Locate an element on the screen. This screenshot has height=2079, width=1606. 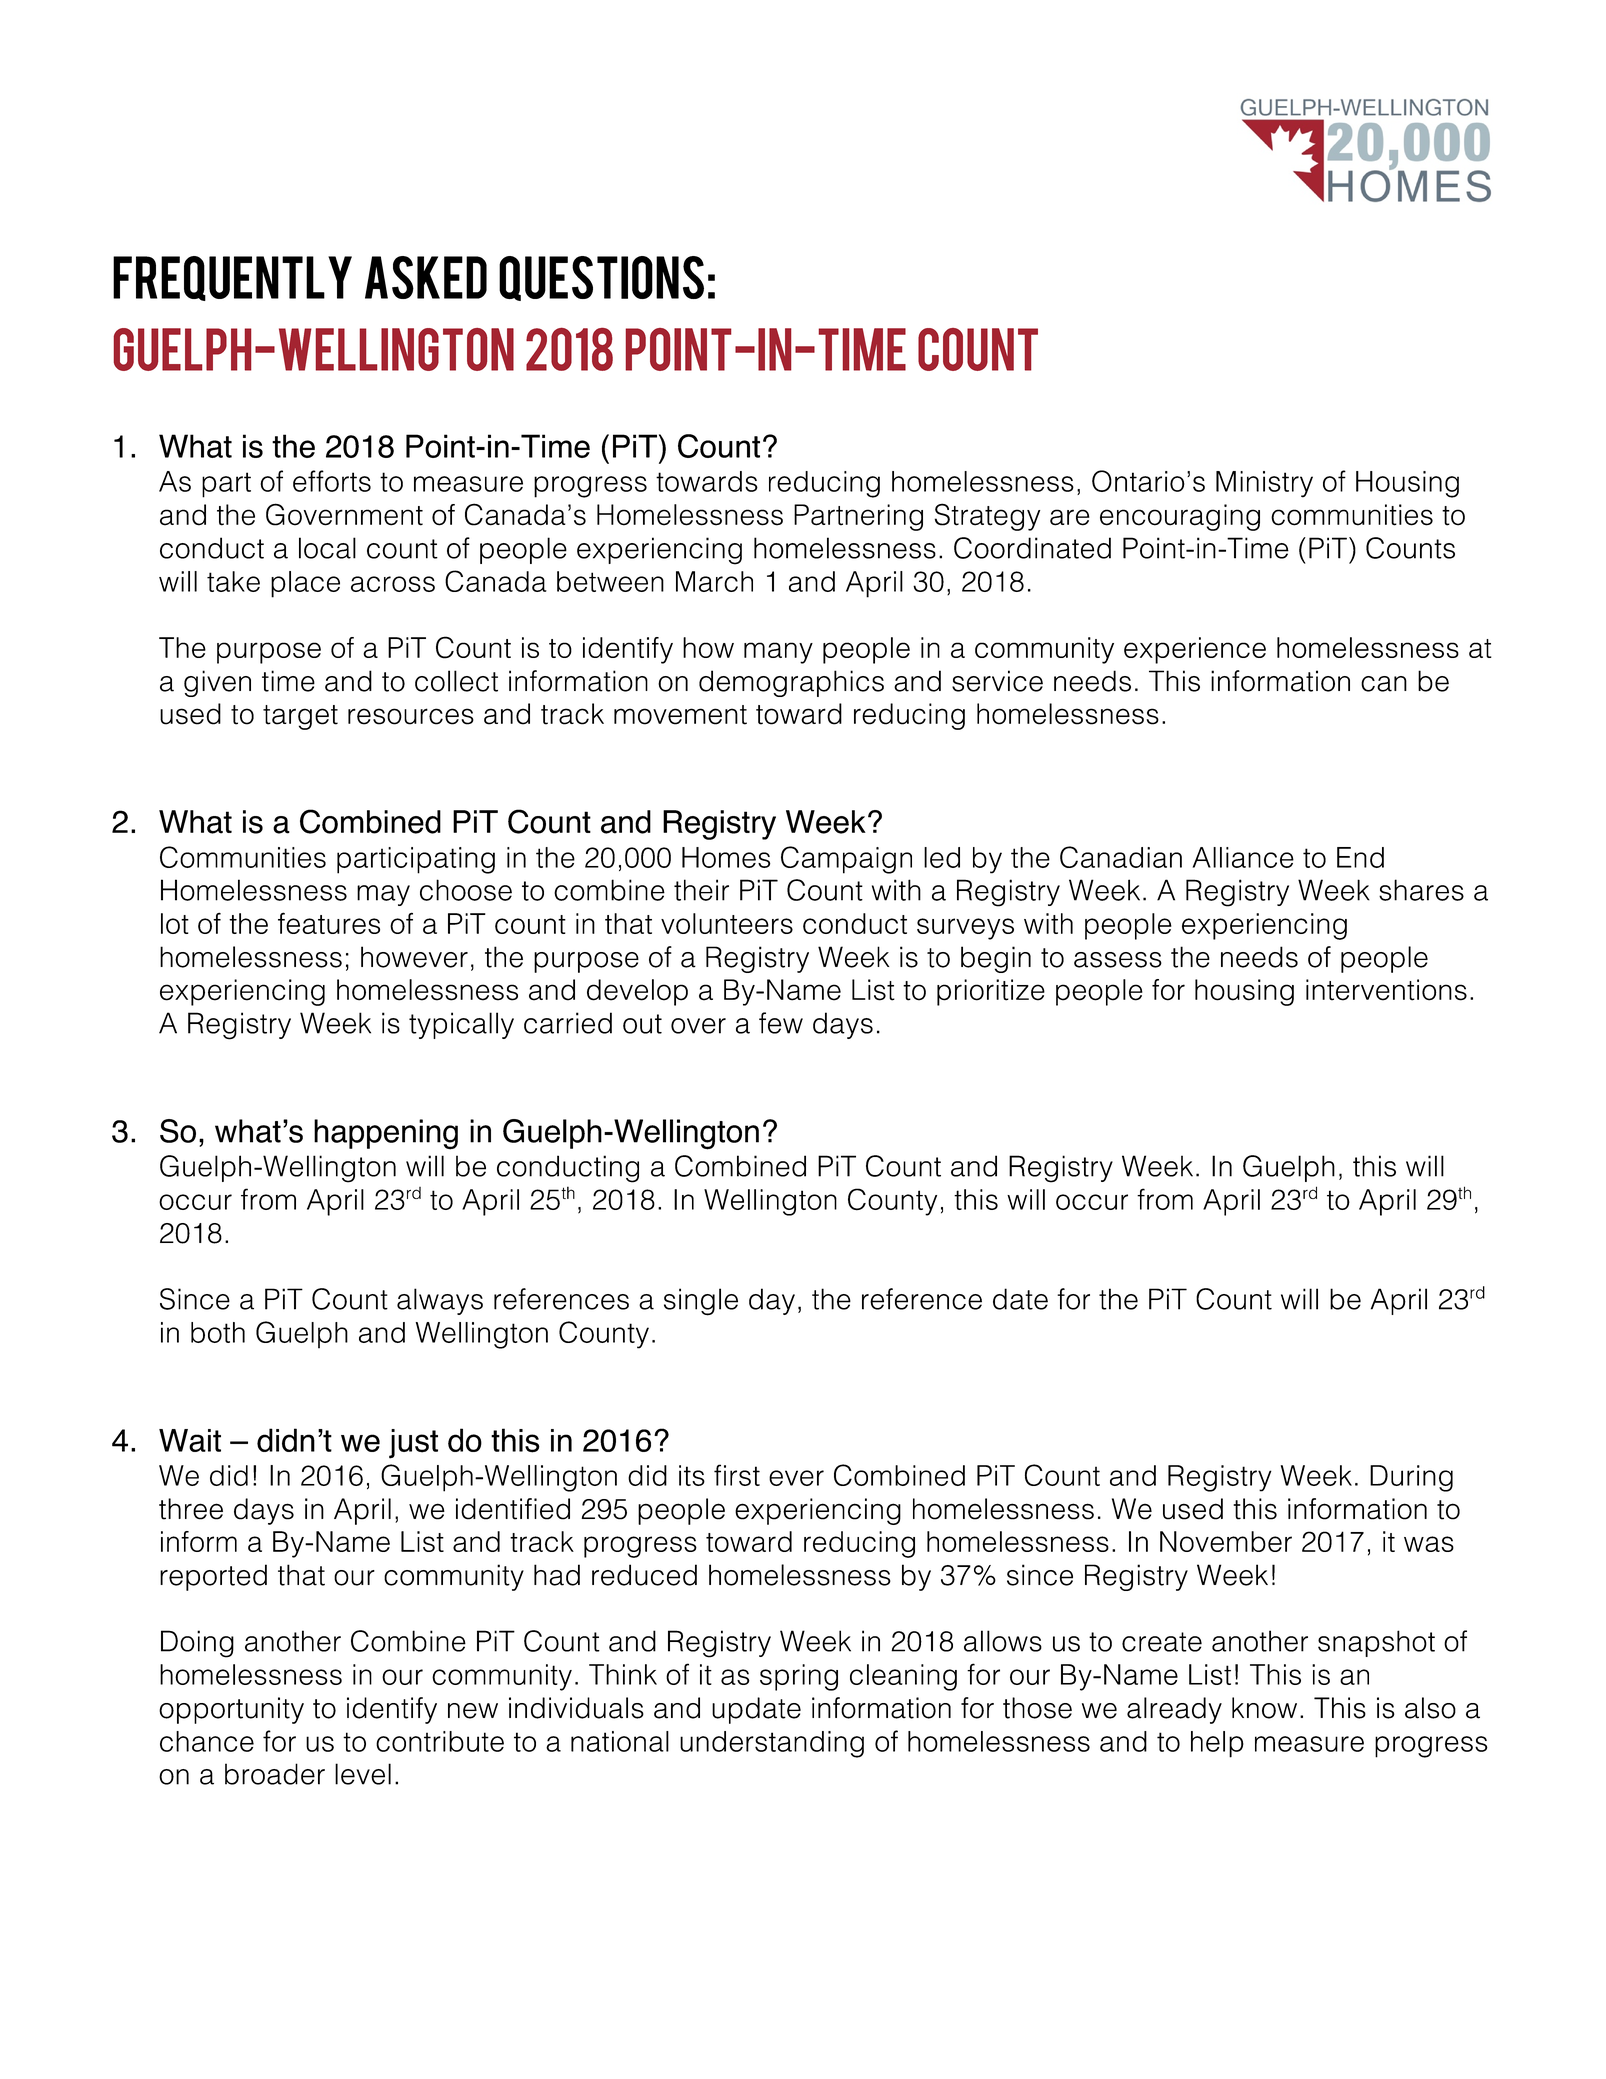
level is located at coordinates (363, 1774).
